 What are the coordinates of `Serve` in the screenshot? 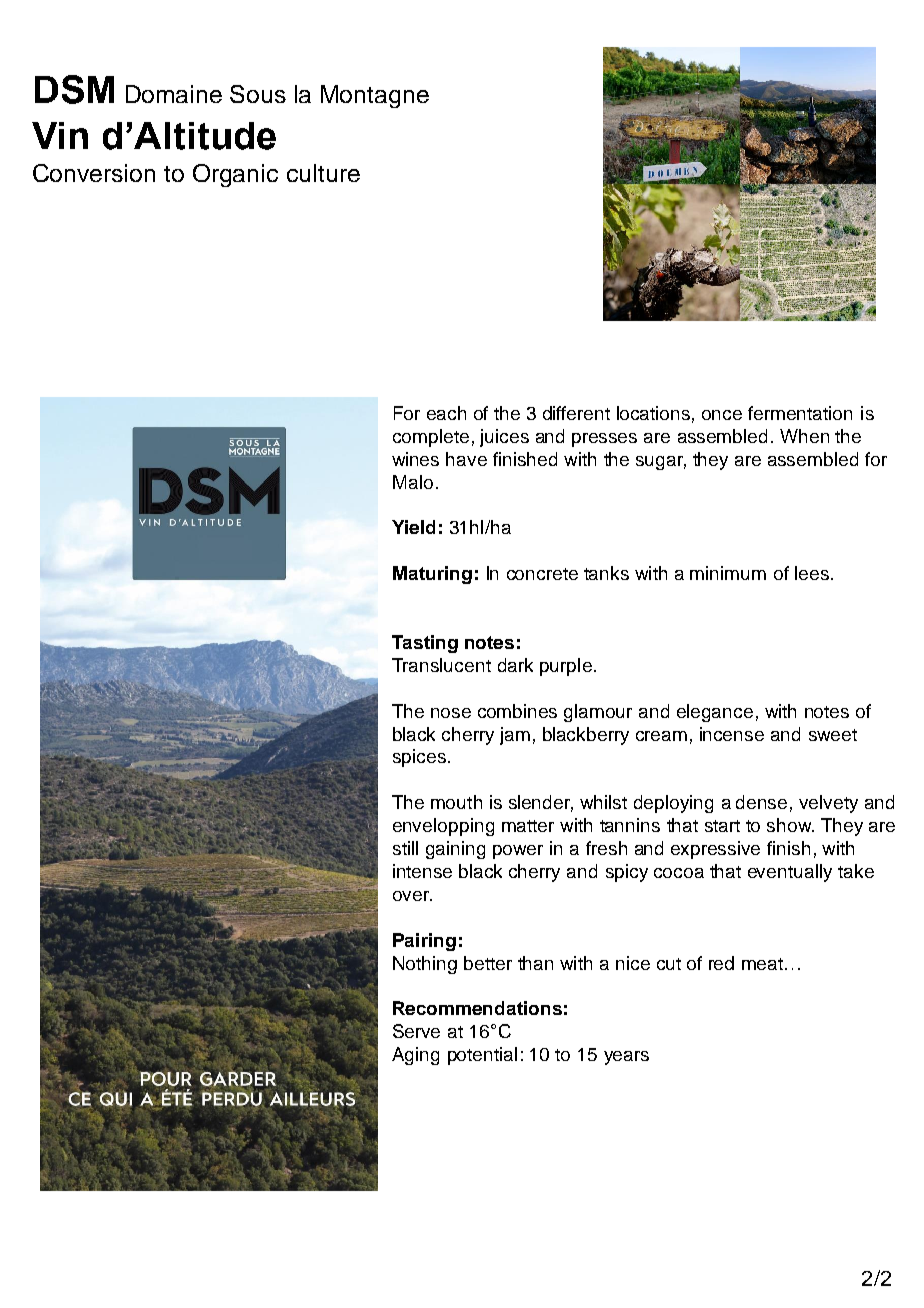 It's located at (416, 1031).
